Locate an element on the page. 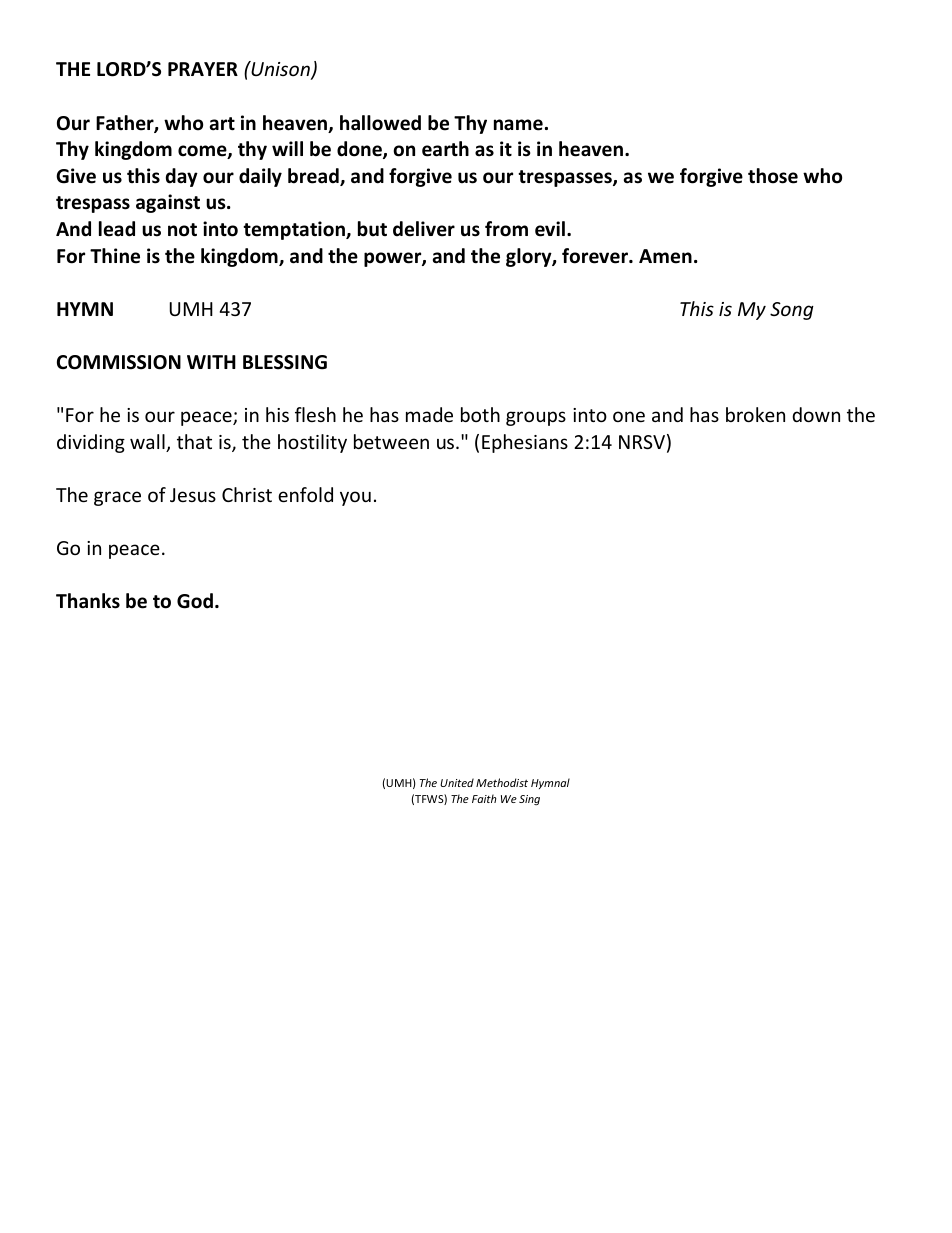  Thine is located at coordinates (115, 256).
